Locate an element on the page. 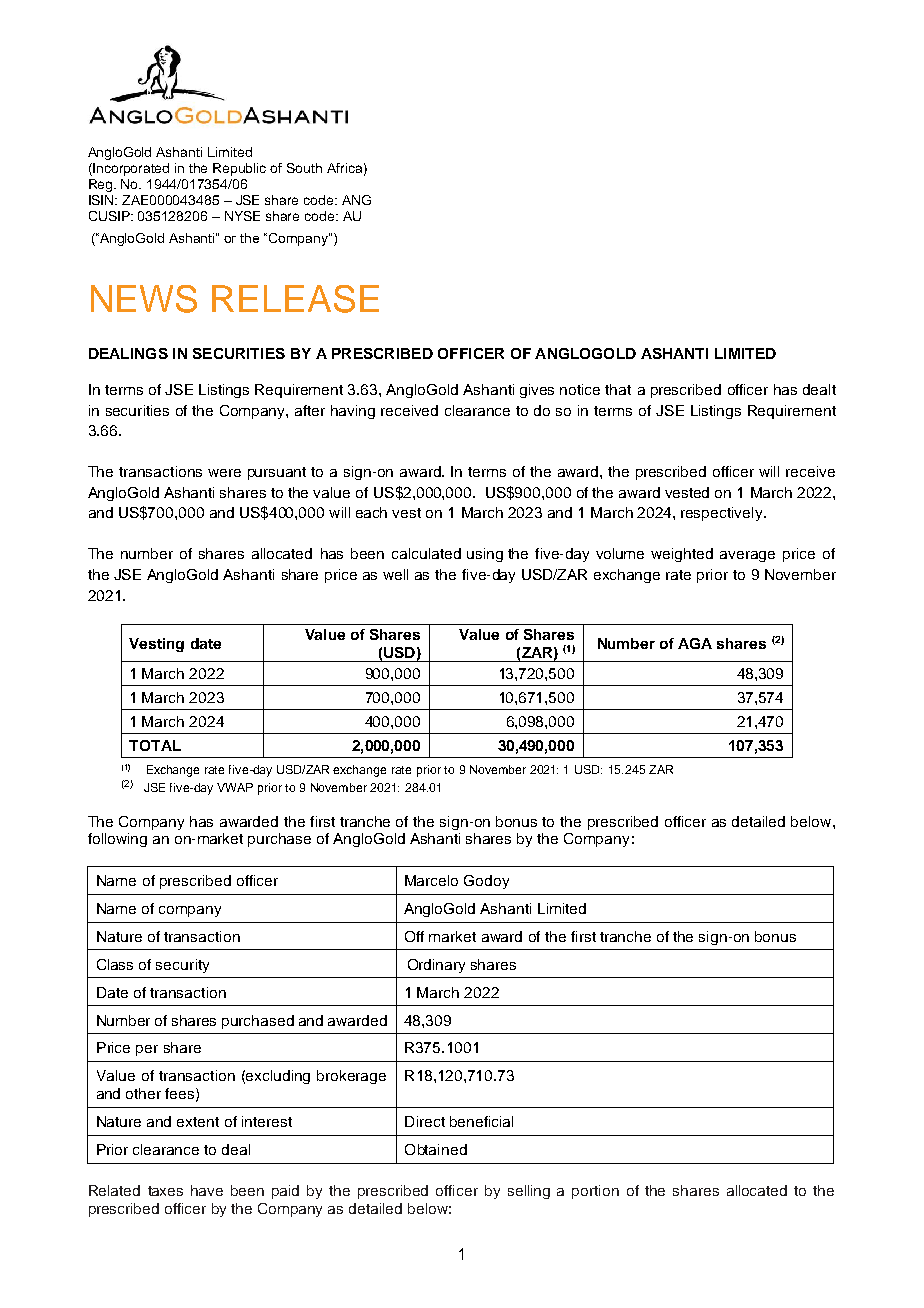 Image resolution: width=924 pixels, height=1308 pixels. NYSE is located at coordinates (242, 216).
